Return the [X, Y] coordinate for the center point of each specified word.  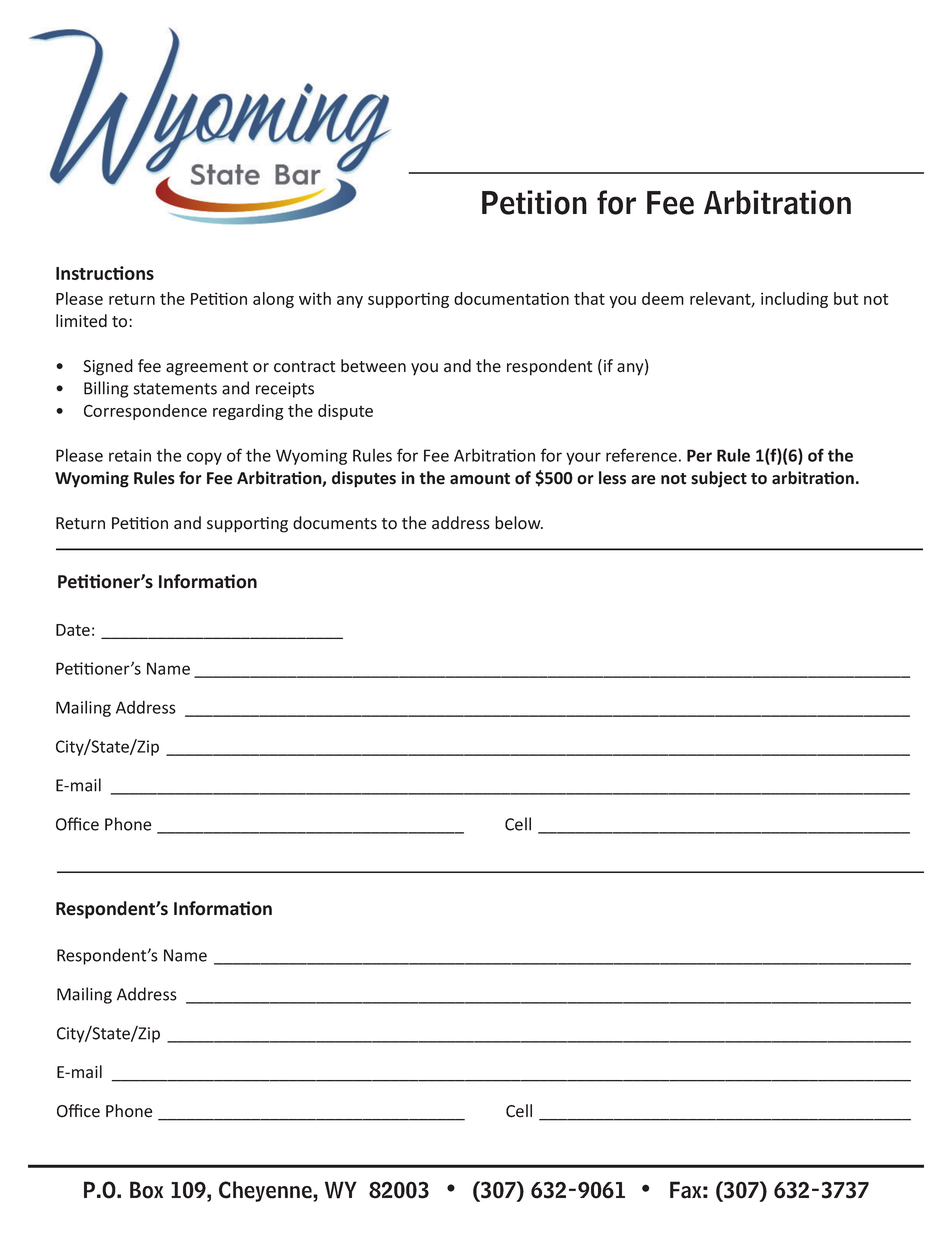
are [643, 480]
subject [719, 479]
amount [480, 479]
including [794, 300]
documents [335, 523]
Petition [534, 202]
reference [641, 455]
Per [699, 455]
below [519, 523]
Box [146, 1190]
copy [204, 458]
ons [139, 275]
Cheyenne [266, 1191]
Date [73, 630]
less [612, 478]
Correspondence [145, 412]
